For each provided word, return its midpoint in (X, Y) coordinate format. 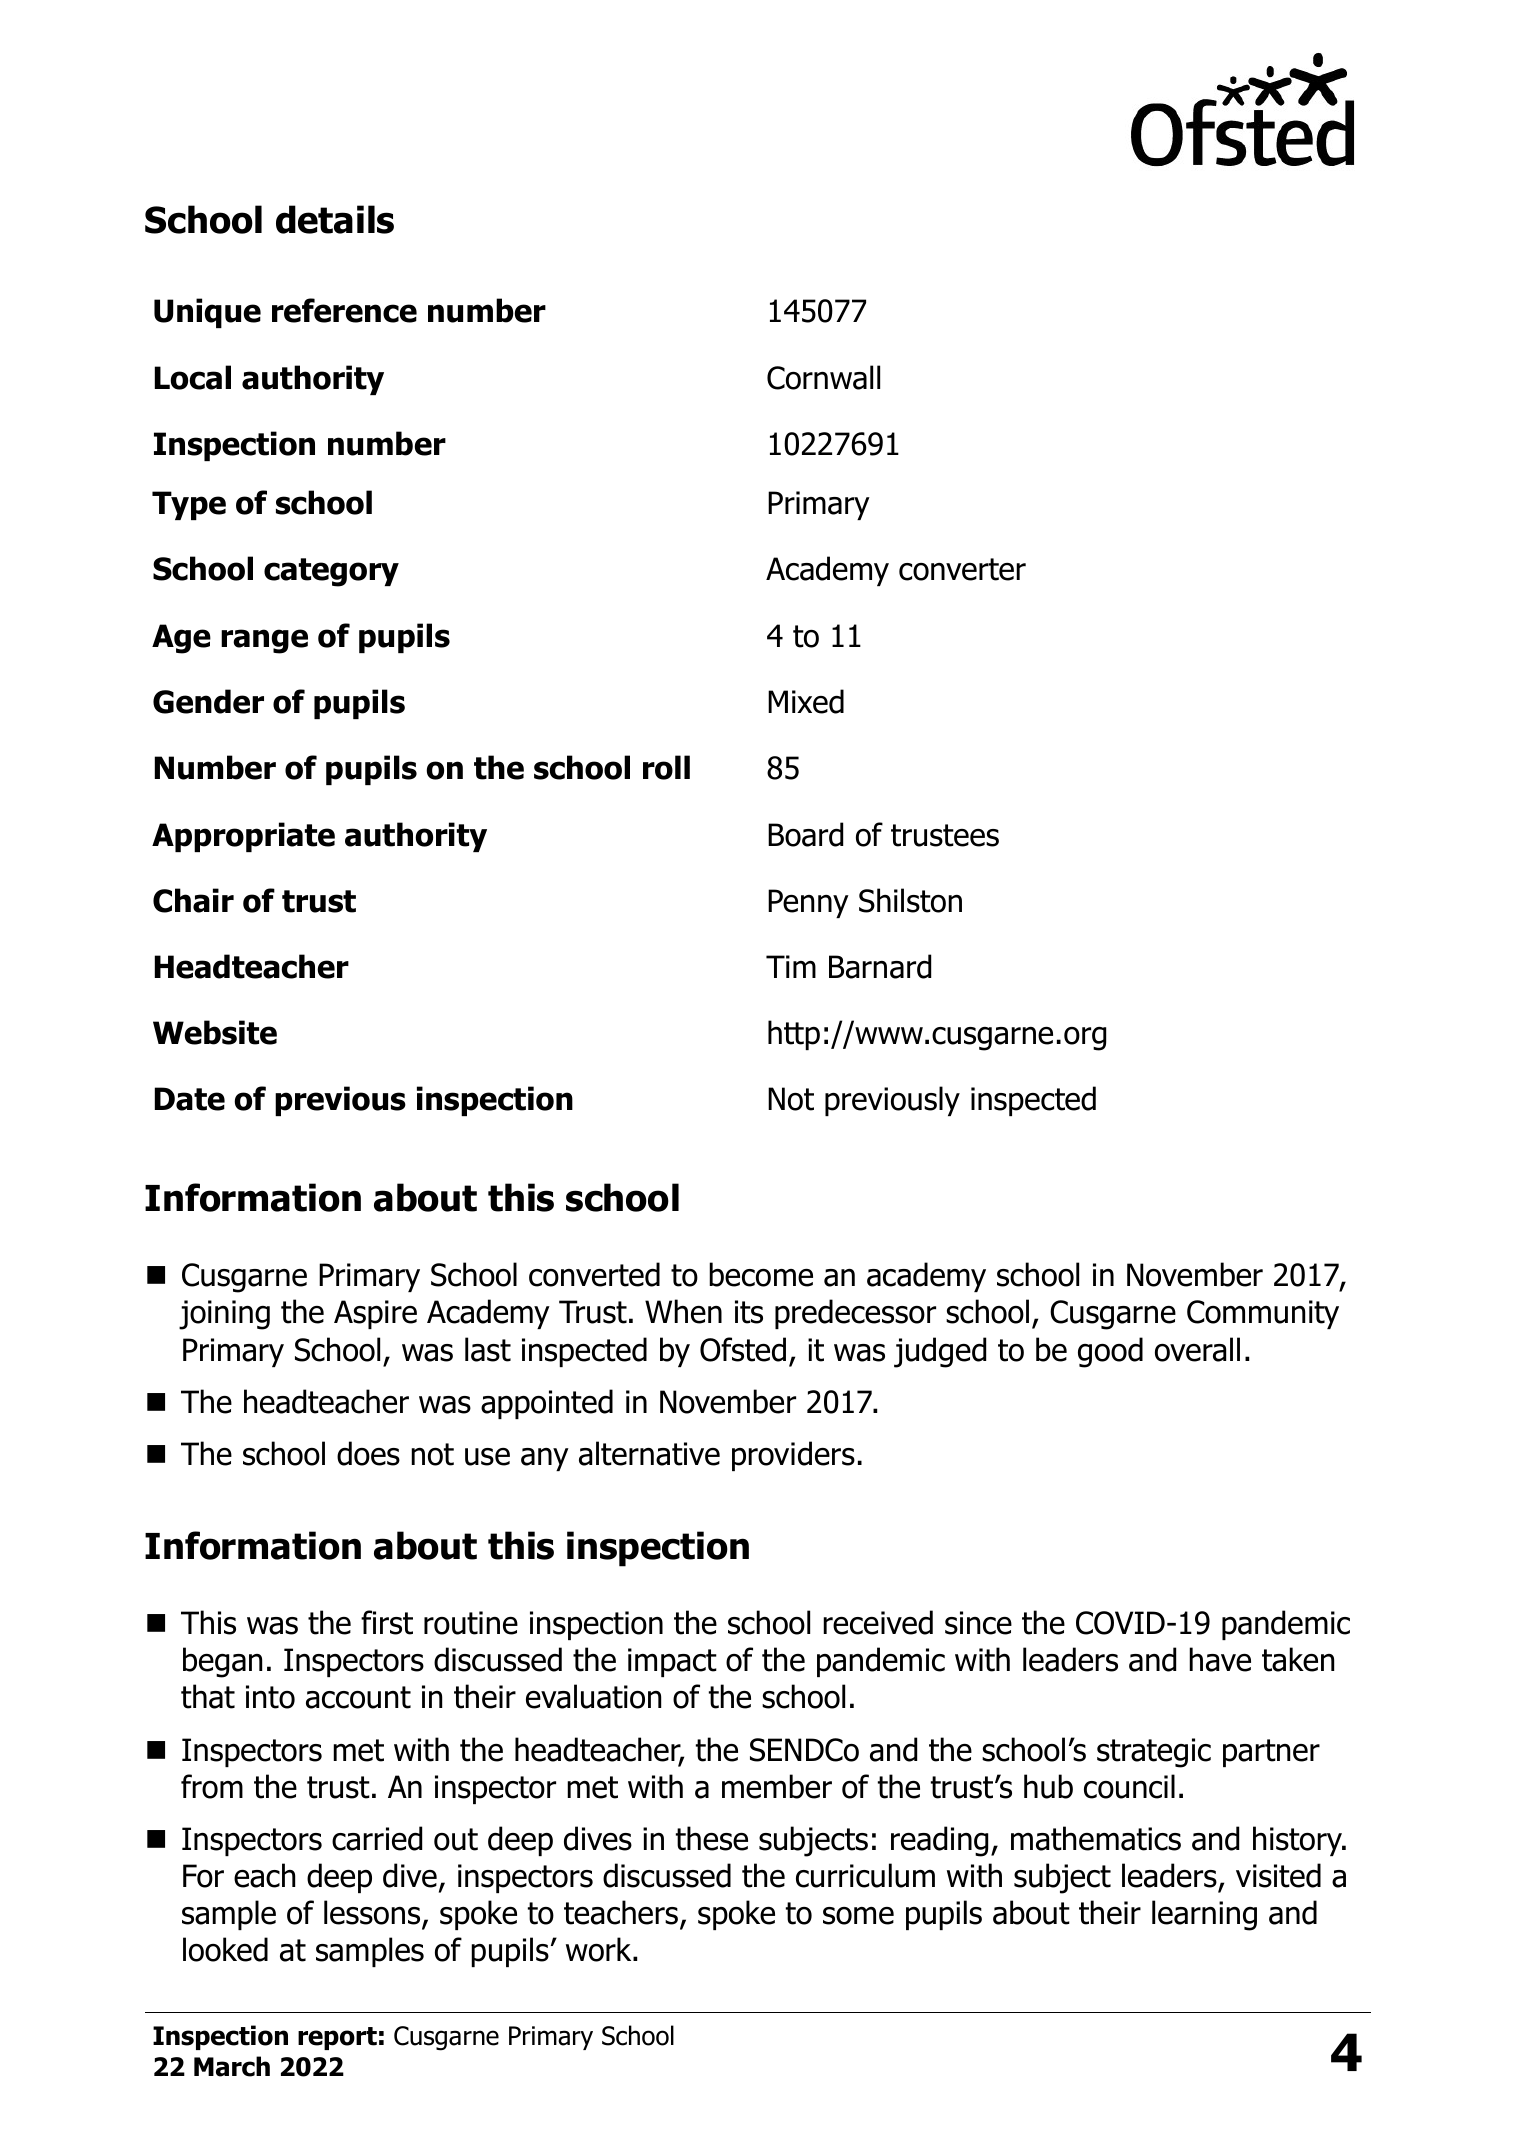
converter (962, 569)
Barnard (880, 966)
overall (1197, 1349)
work (600, 1949)
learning (1204, 1915)
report (337, 2038)
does (368, 1453)
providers (793, 1456)
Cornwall (823, 377)
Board (805, 834)
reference (344, 310)
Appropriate (243, 837)
